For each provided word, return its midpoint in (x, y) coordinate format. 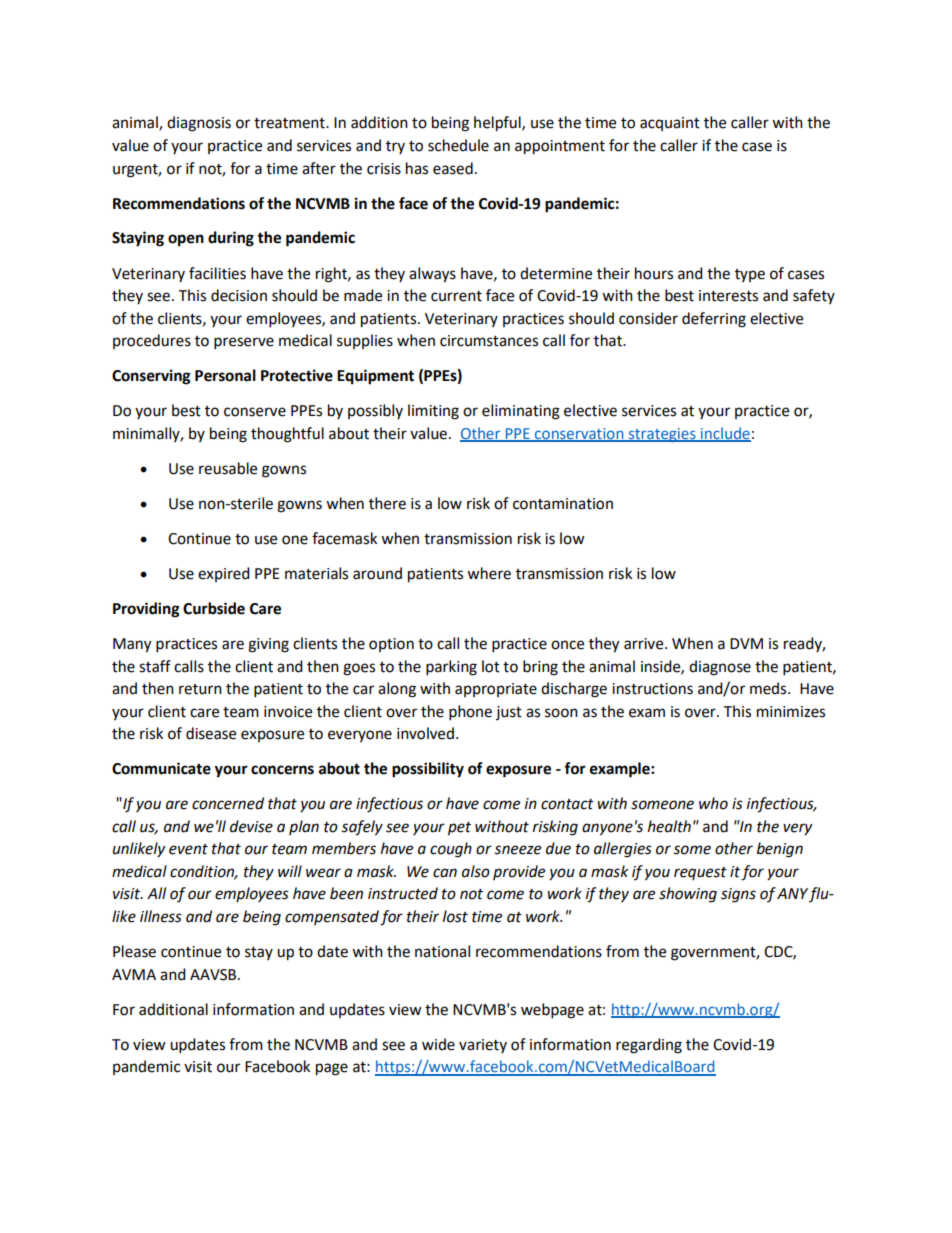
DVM (746, 643)
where (489, 573)
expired (224, 574)
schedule (458, 145)
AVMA (134, 974)
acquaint (670, 124)
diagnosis (199, 124)
